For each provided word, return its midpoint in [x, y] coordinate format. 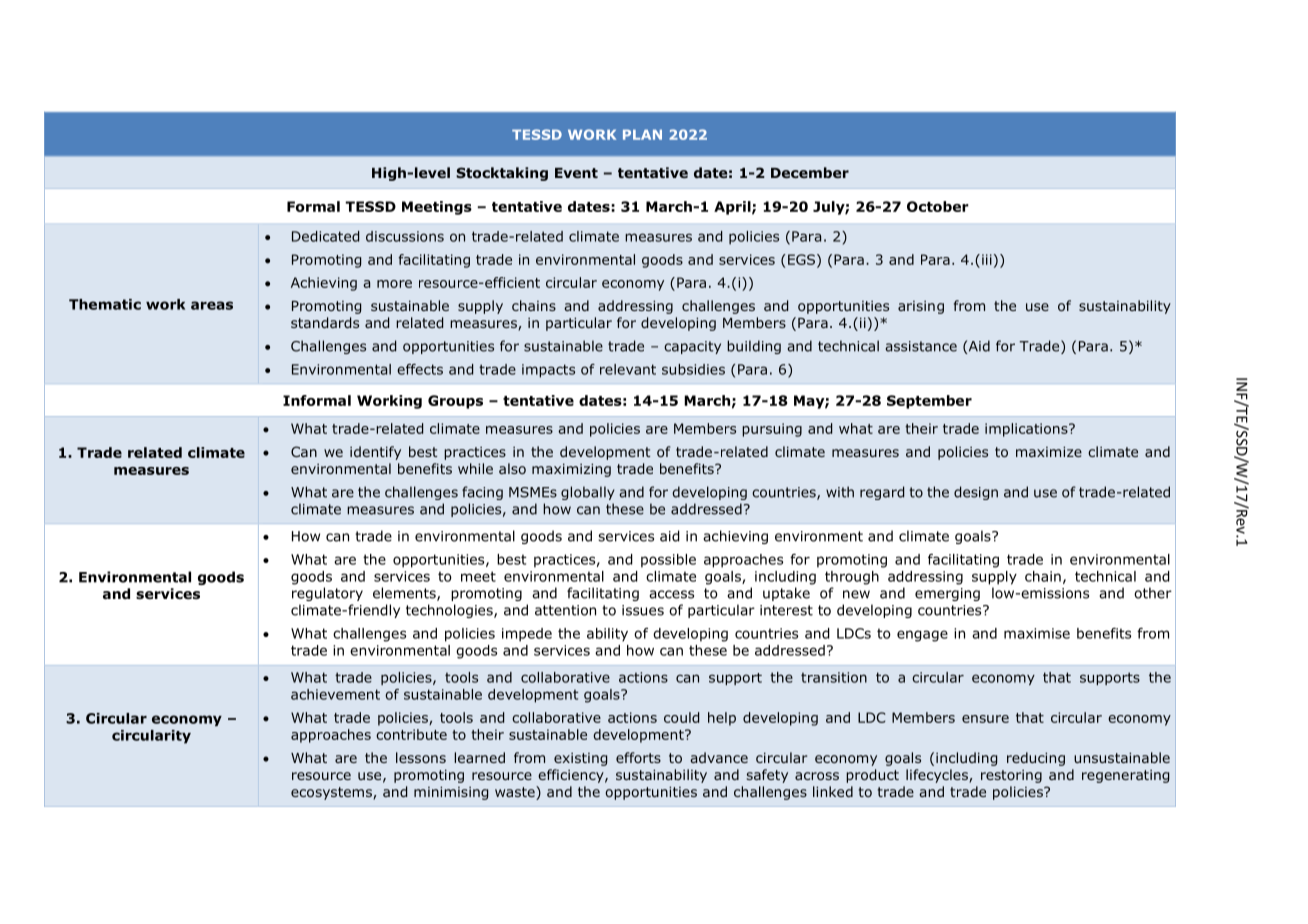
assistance [921, 346]
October [938, 206]
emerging [947, 594]
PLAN [642, 134]
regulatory [327, 594]
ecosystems [332, 793]
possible [668, 561]
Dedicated [325, 236]
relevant [628, 369]
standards [325, 322]
